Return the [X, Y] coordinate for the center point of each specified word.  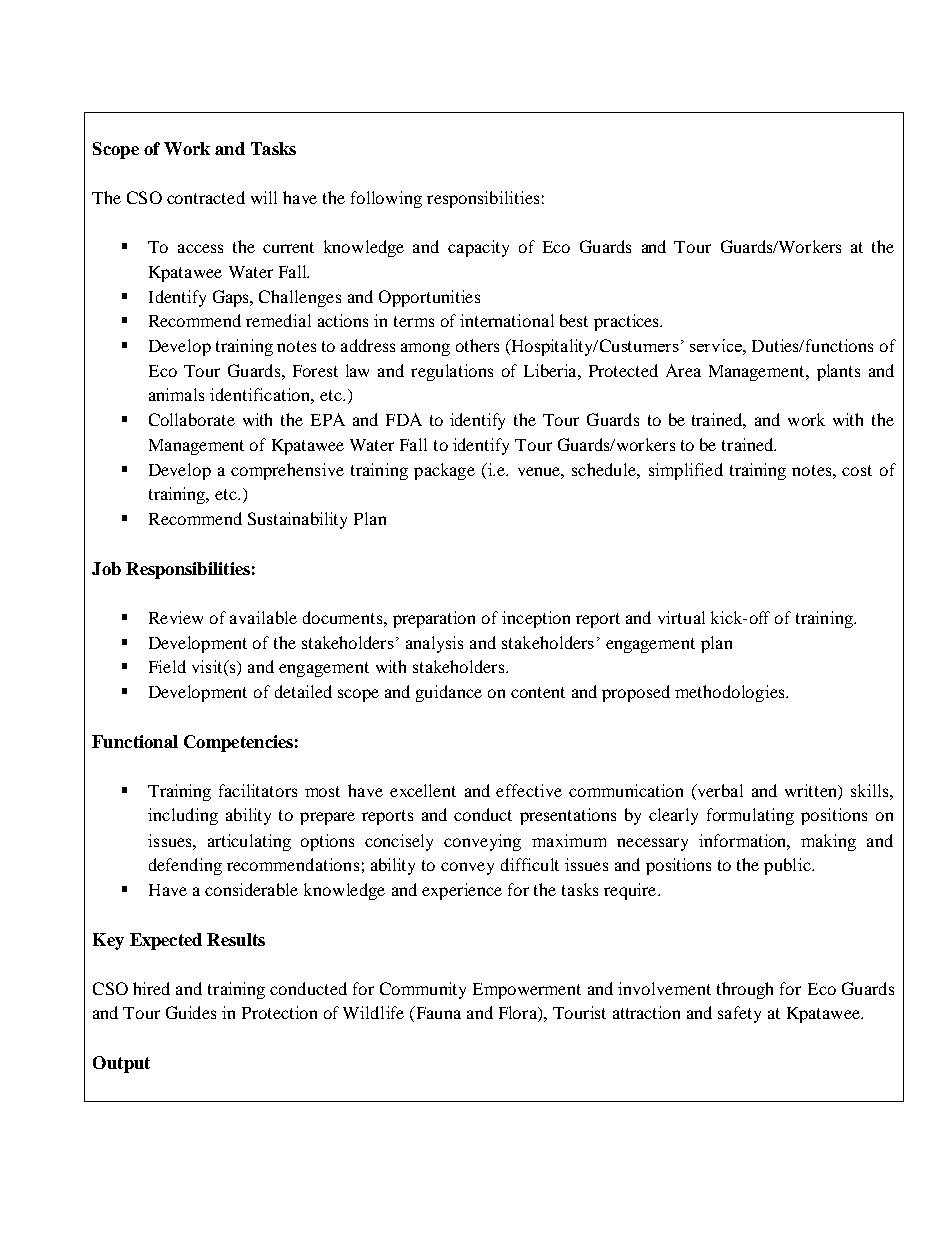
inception [536, 619]
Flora [519, 1014]
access [200, 248]
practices [628, 322]
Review [176, 617]
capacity [478, 248]
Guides [191, 1012]
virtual [681, 617]
